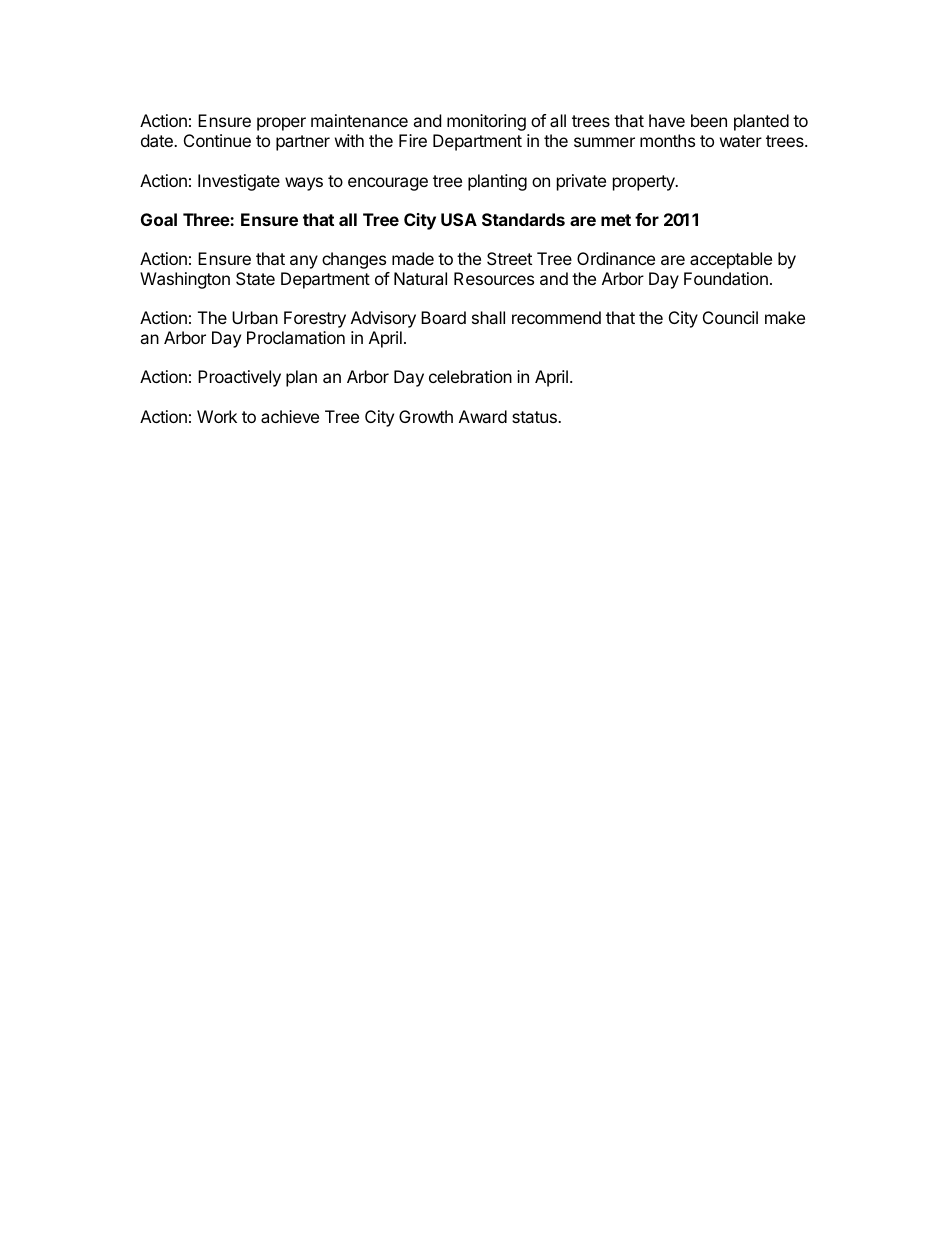  I want to click on Award, so click(483, 416).
